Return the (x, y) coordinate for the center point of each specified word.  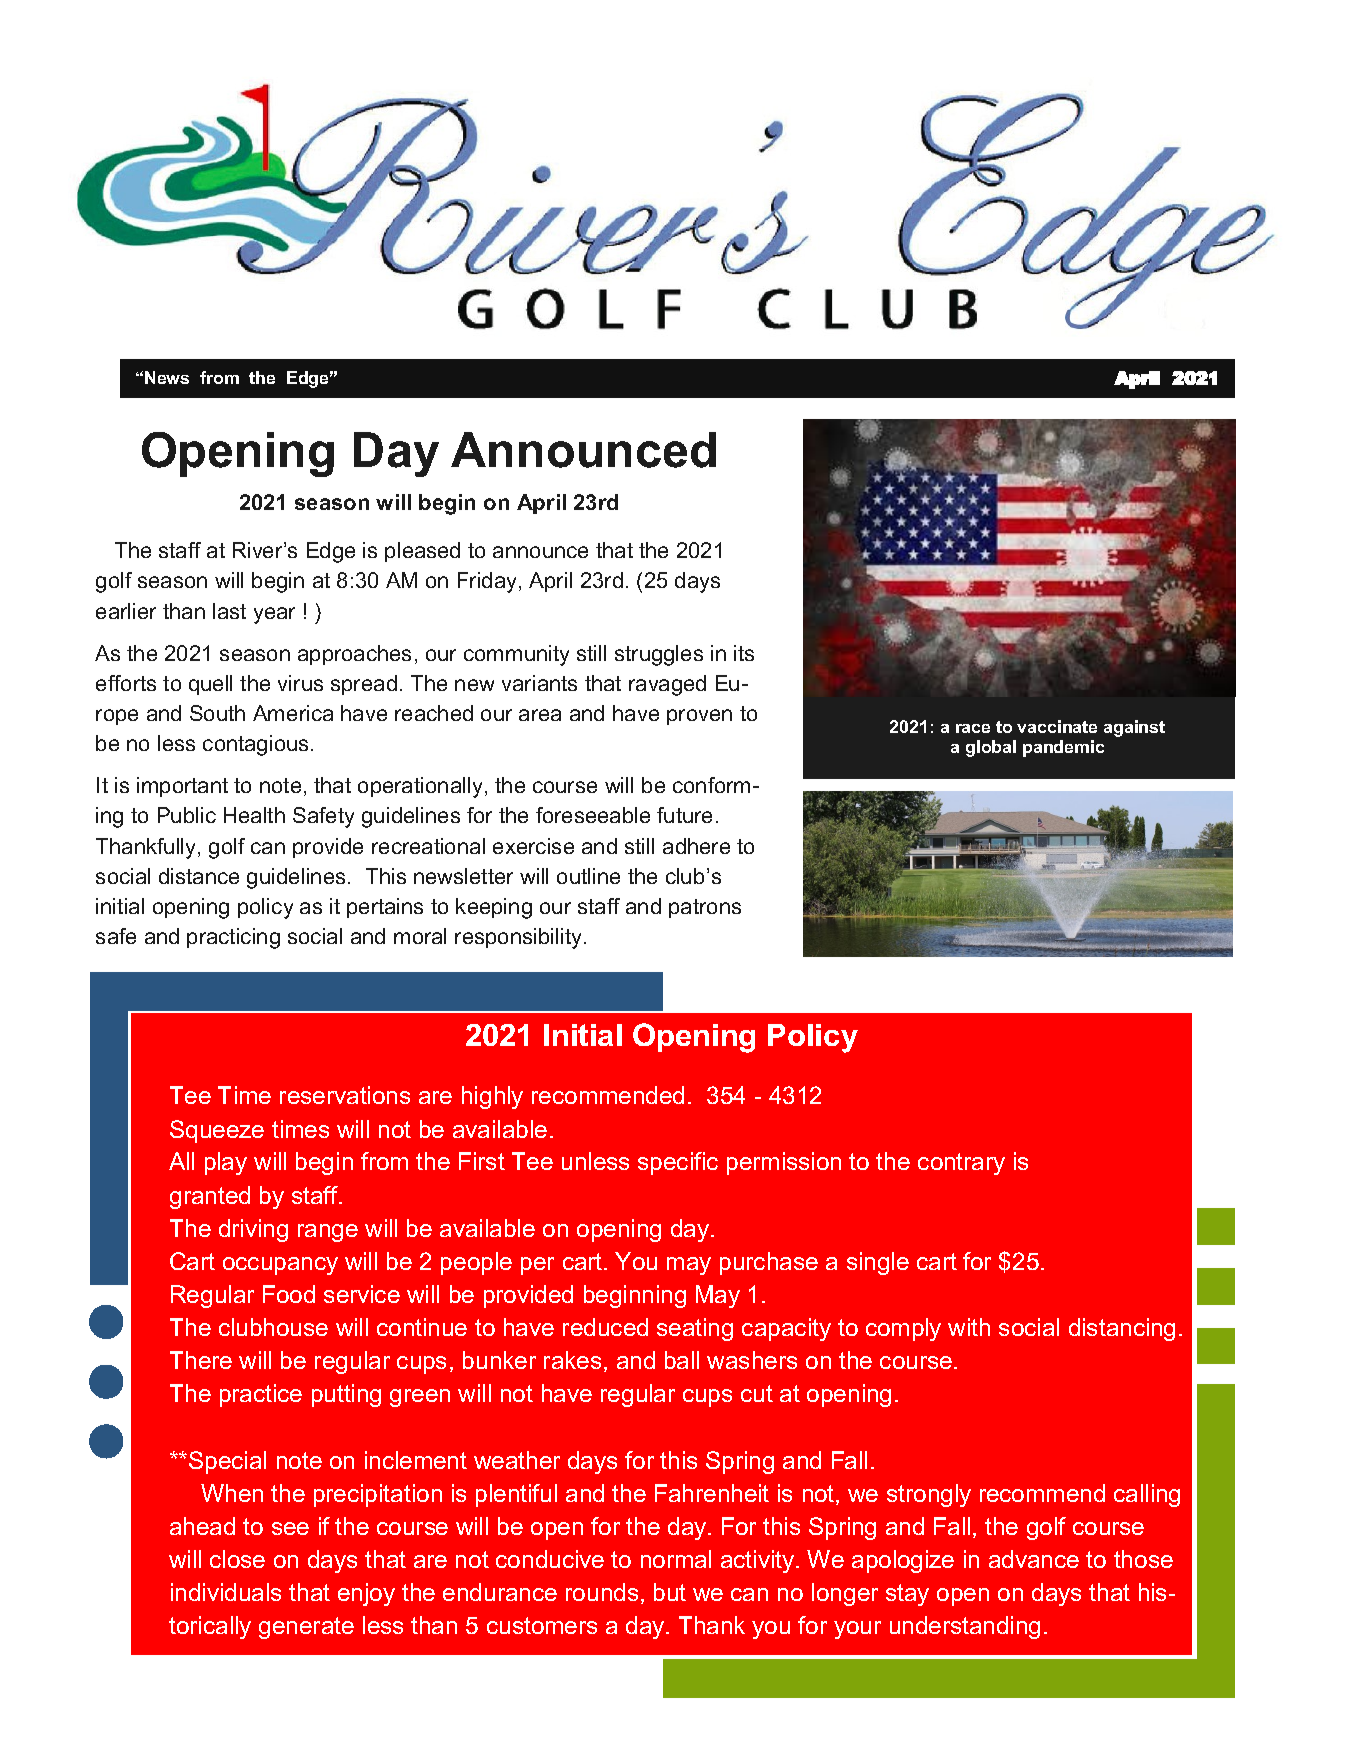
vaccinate (1057, 726)
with (969, 1327)
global (991, 748)
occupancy (280, 1266)
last (229, 611)
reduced (605, 1327)
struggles (659, 655)
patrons (705, 908)
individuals (226, 1592)
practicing (233, 938)
